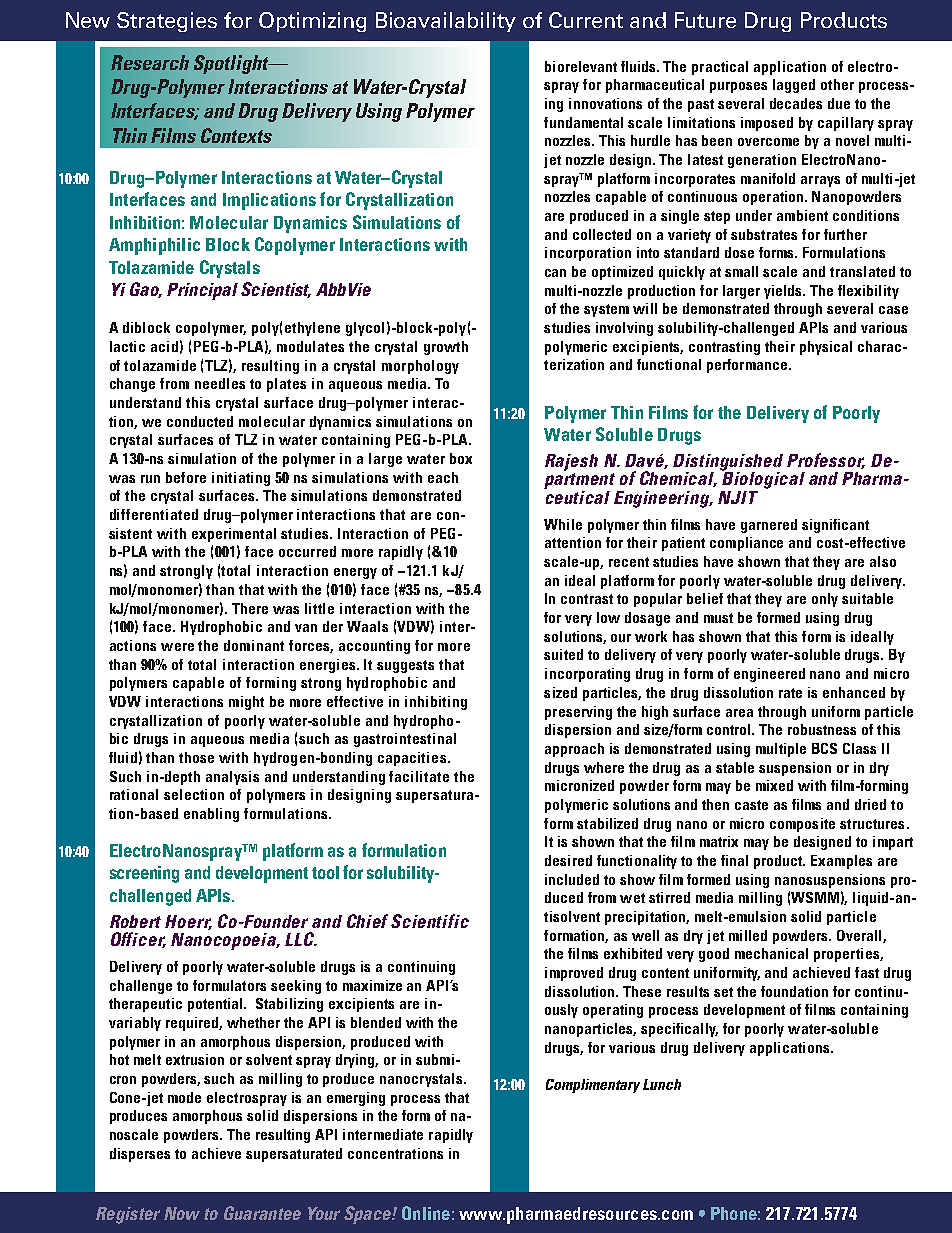 The height and width of the screenshot is (1233, 952). I want to click on lagged, so click(794, 86).
